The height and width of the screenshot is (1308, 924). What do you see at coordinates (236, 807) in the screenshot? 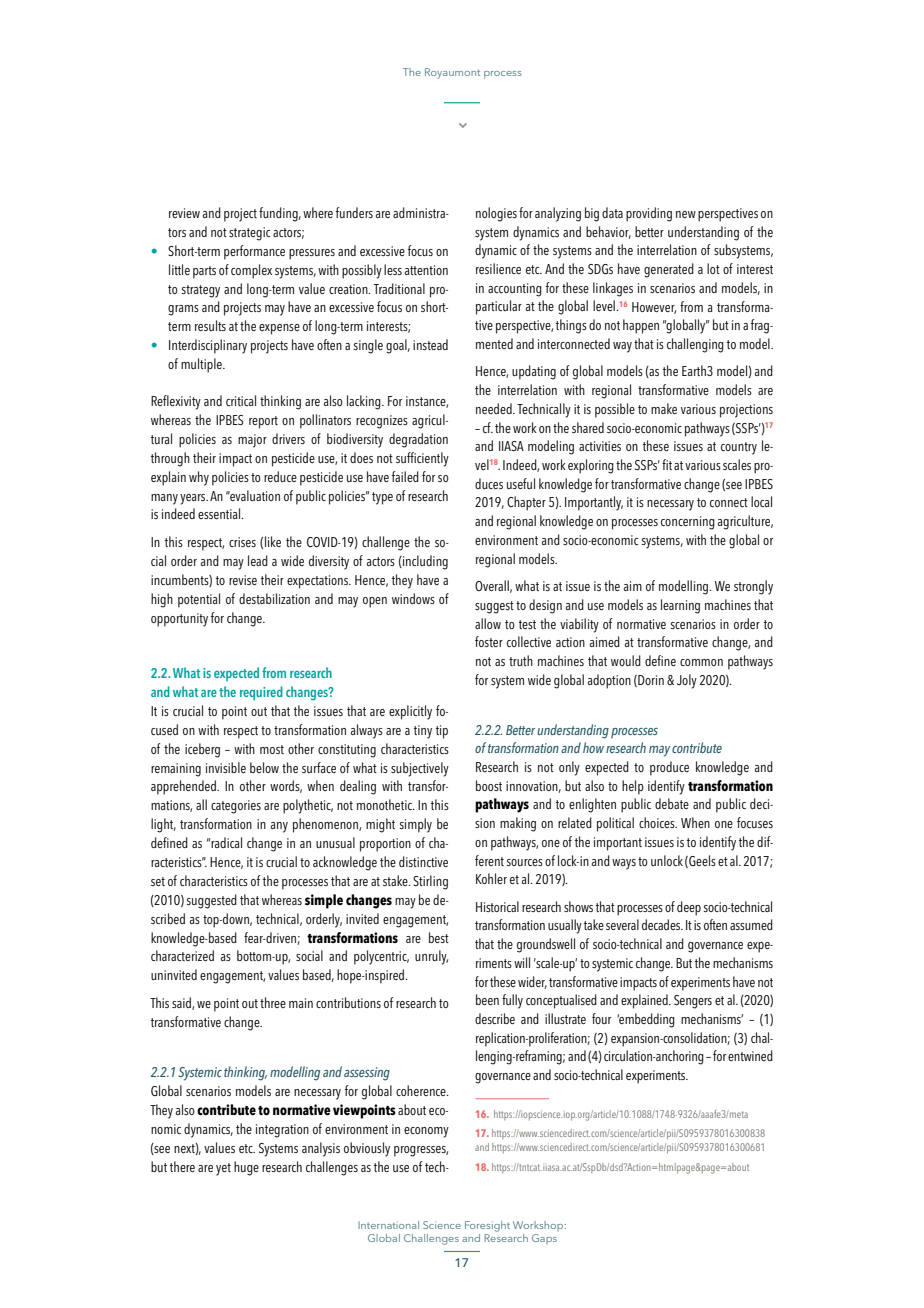
I see `categories` at bounding box center [236, 807].
